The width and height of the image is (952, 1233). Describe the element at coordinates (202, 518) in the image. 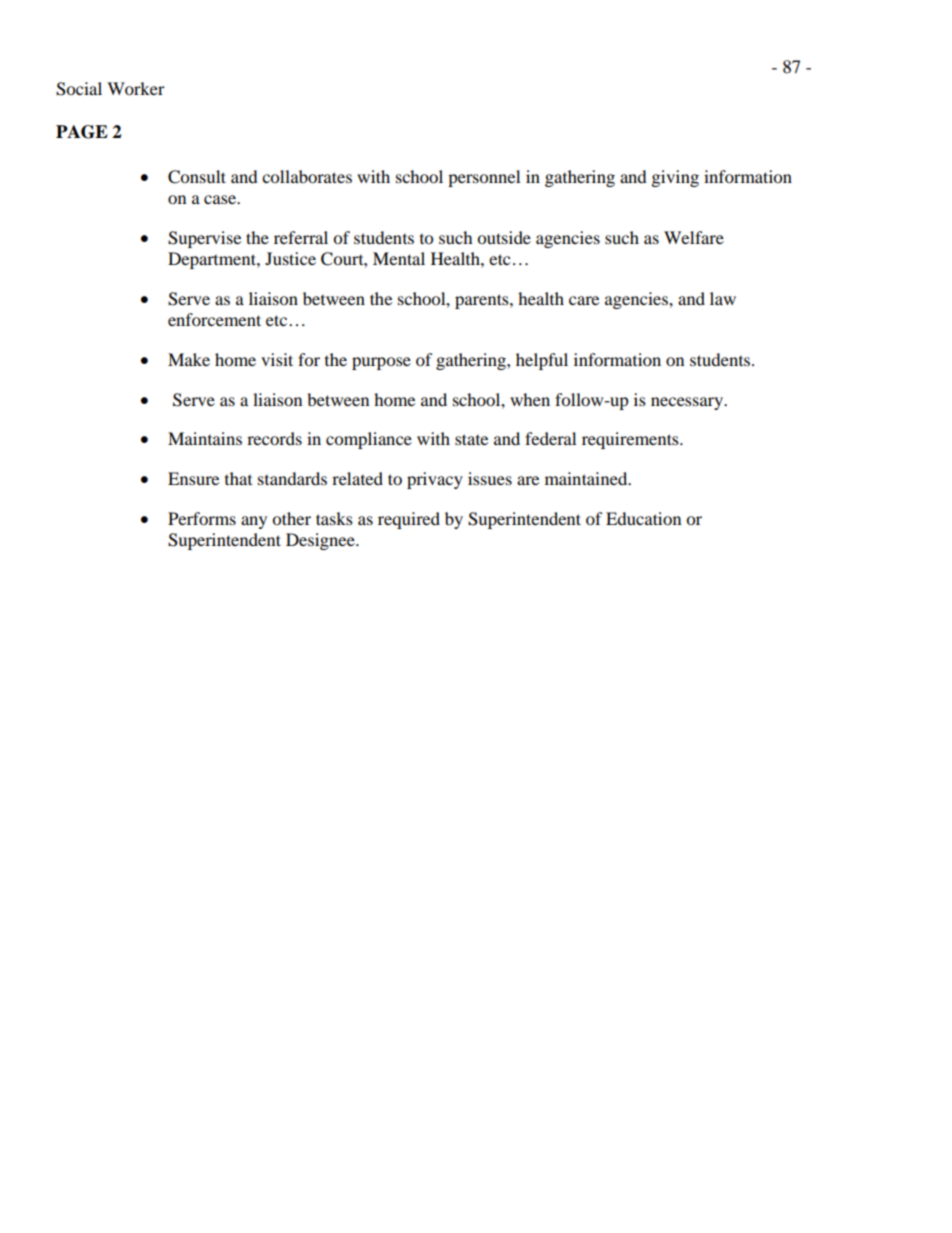

I see `Performs` at that location.
